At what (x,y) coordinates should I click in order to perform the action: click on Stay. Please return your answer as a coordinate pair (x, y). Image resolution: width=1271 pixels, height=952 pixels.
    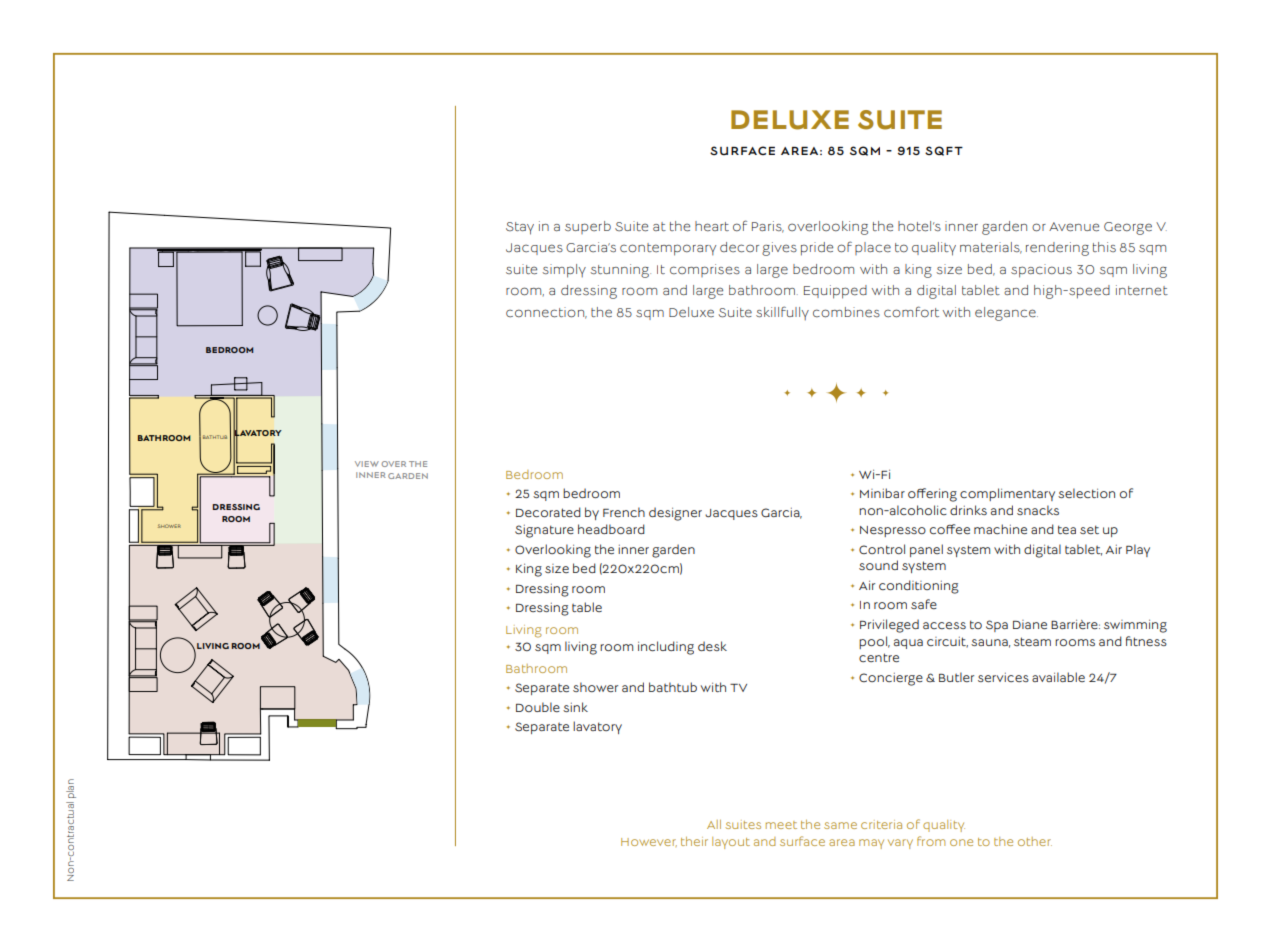
    Looking at the image, I should click on (520, 228).
